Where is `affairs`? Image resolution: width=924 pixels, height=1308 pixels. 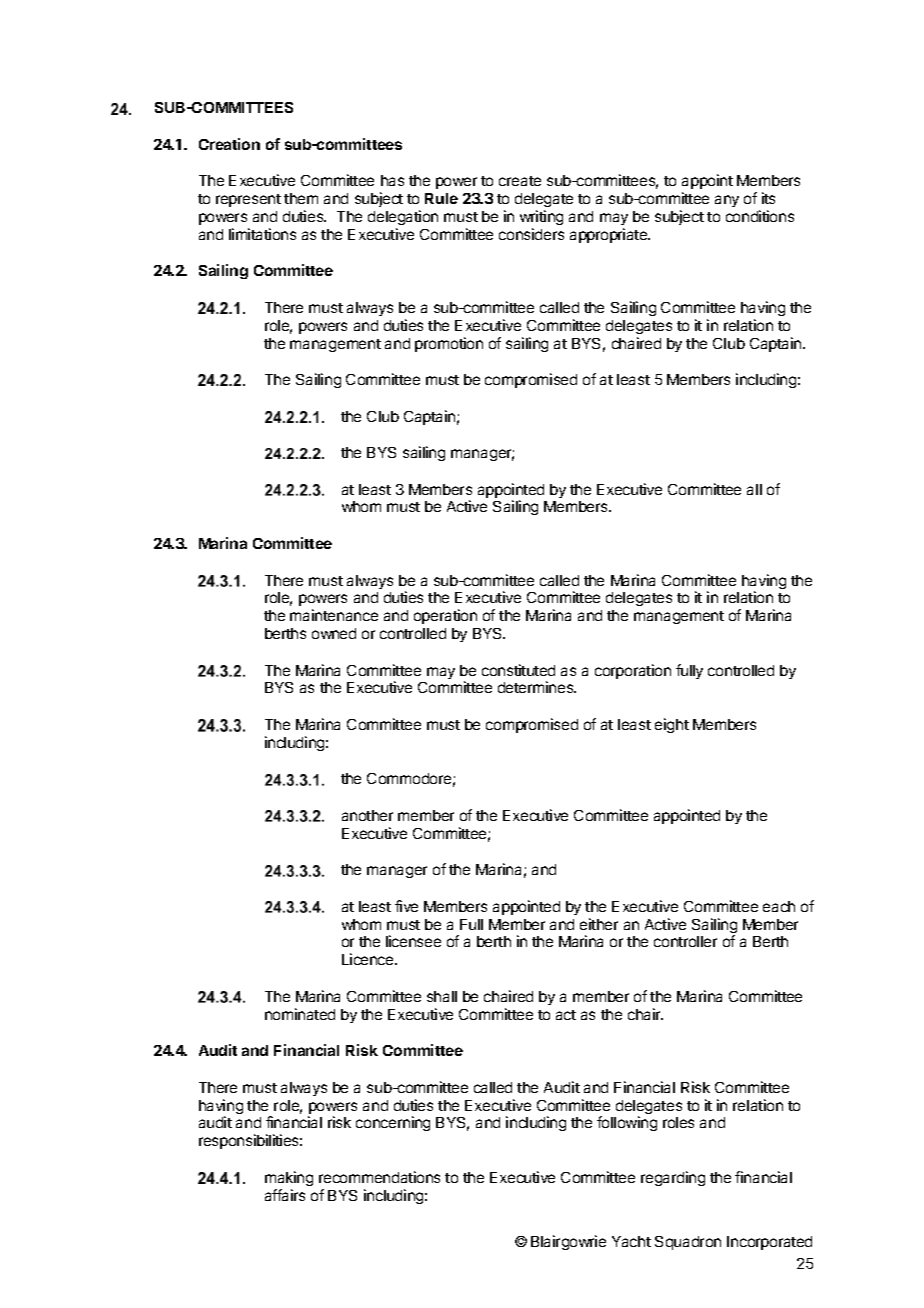 affairs is located at coordinates (285, 1195).
